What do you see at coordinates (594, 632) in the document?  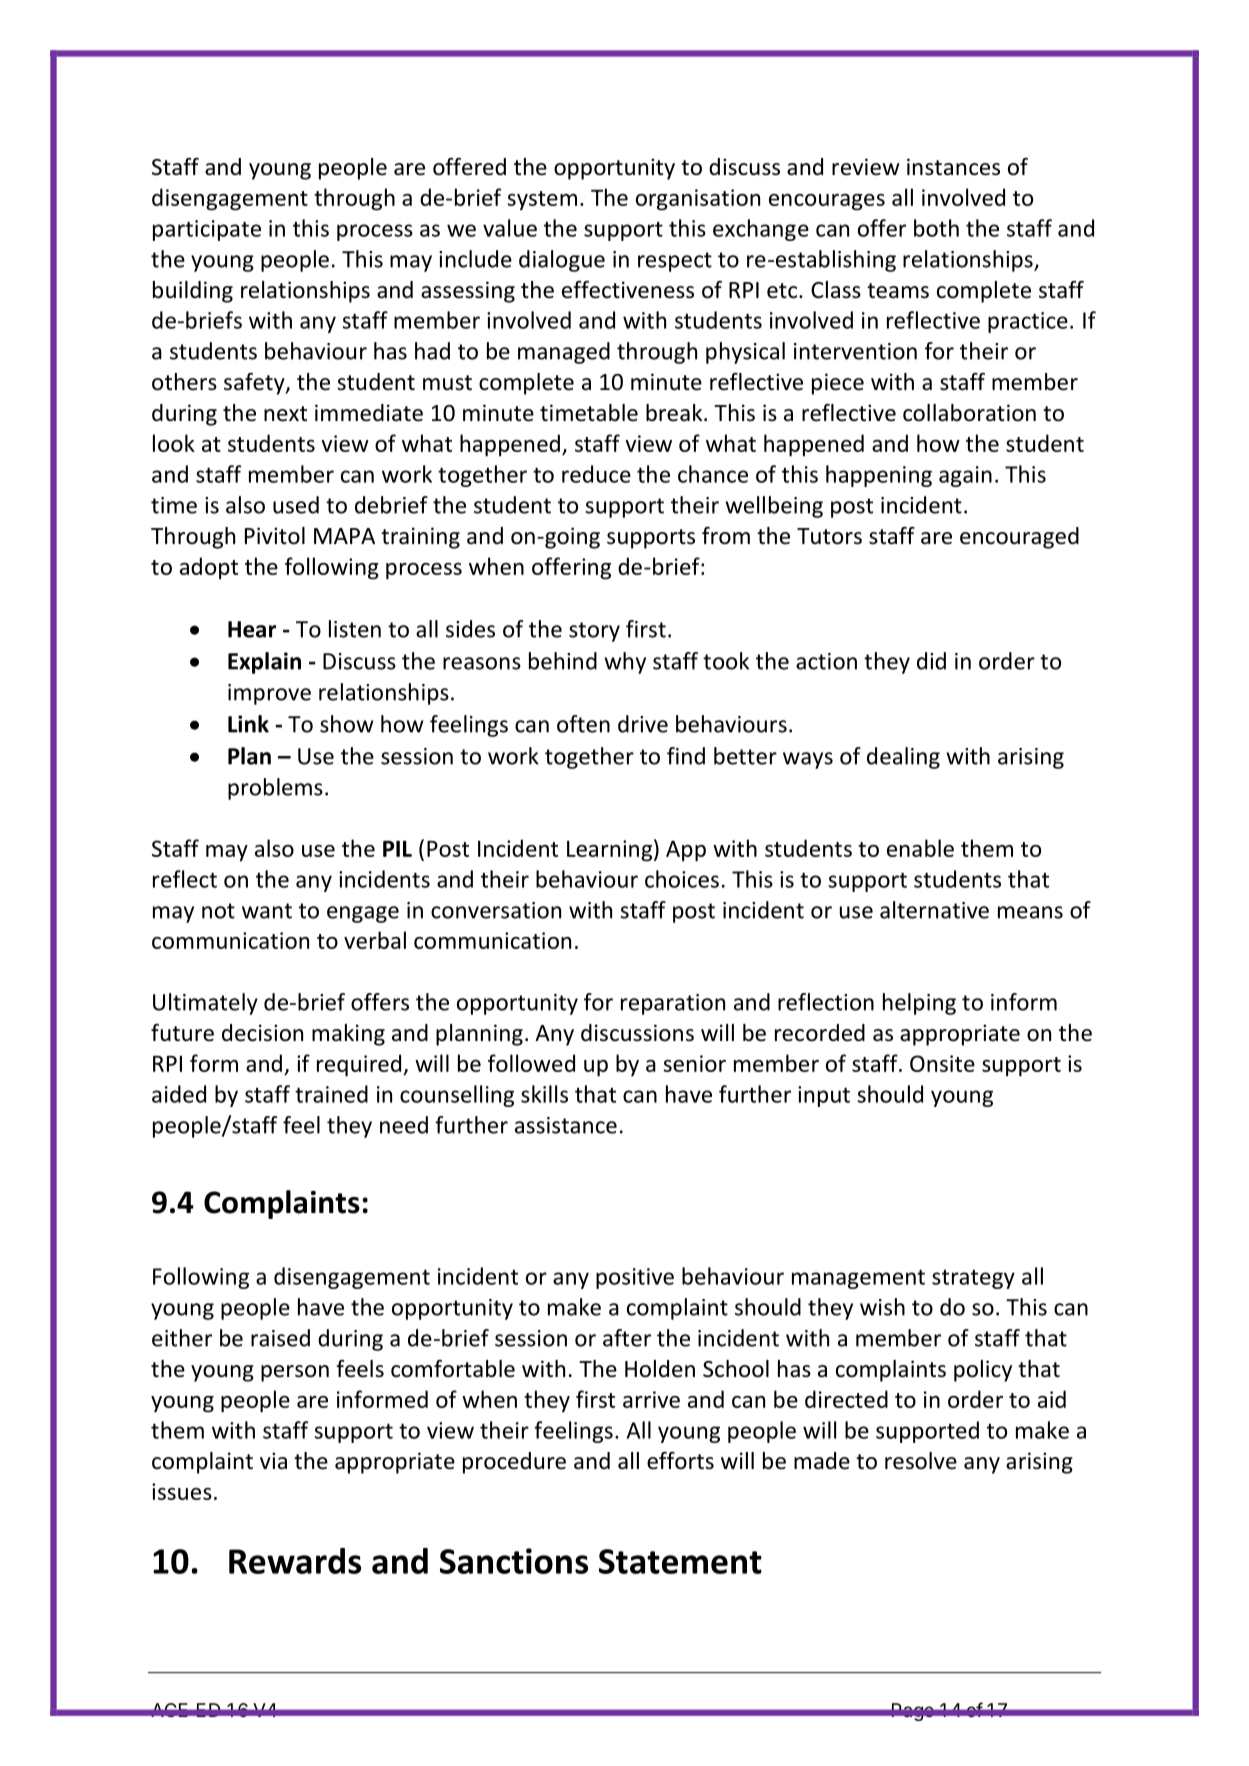 I see `story` at bounding box center [594, 632].
